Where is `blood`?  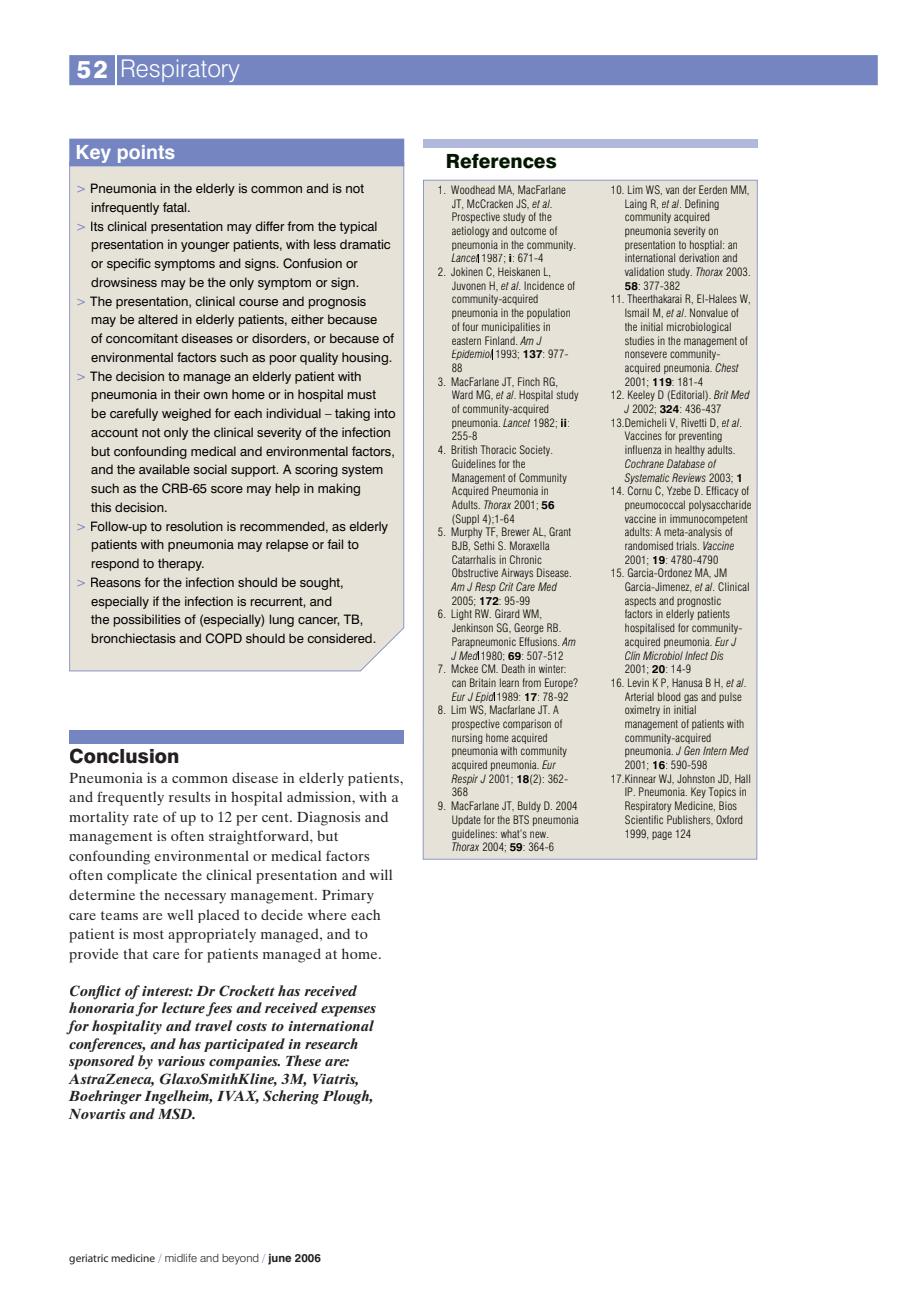
blood is located at coordinates (669, 696).
